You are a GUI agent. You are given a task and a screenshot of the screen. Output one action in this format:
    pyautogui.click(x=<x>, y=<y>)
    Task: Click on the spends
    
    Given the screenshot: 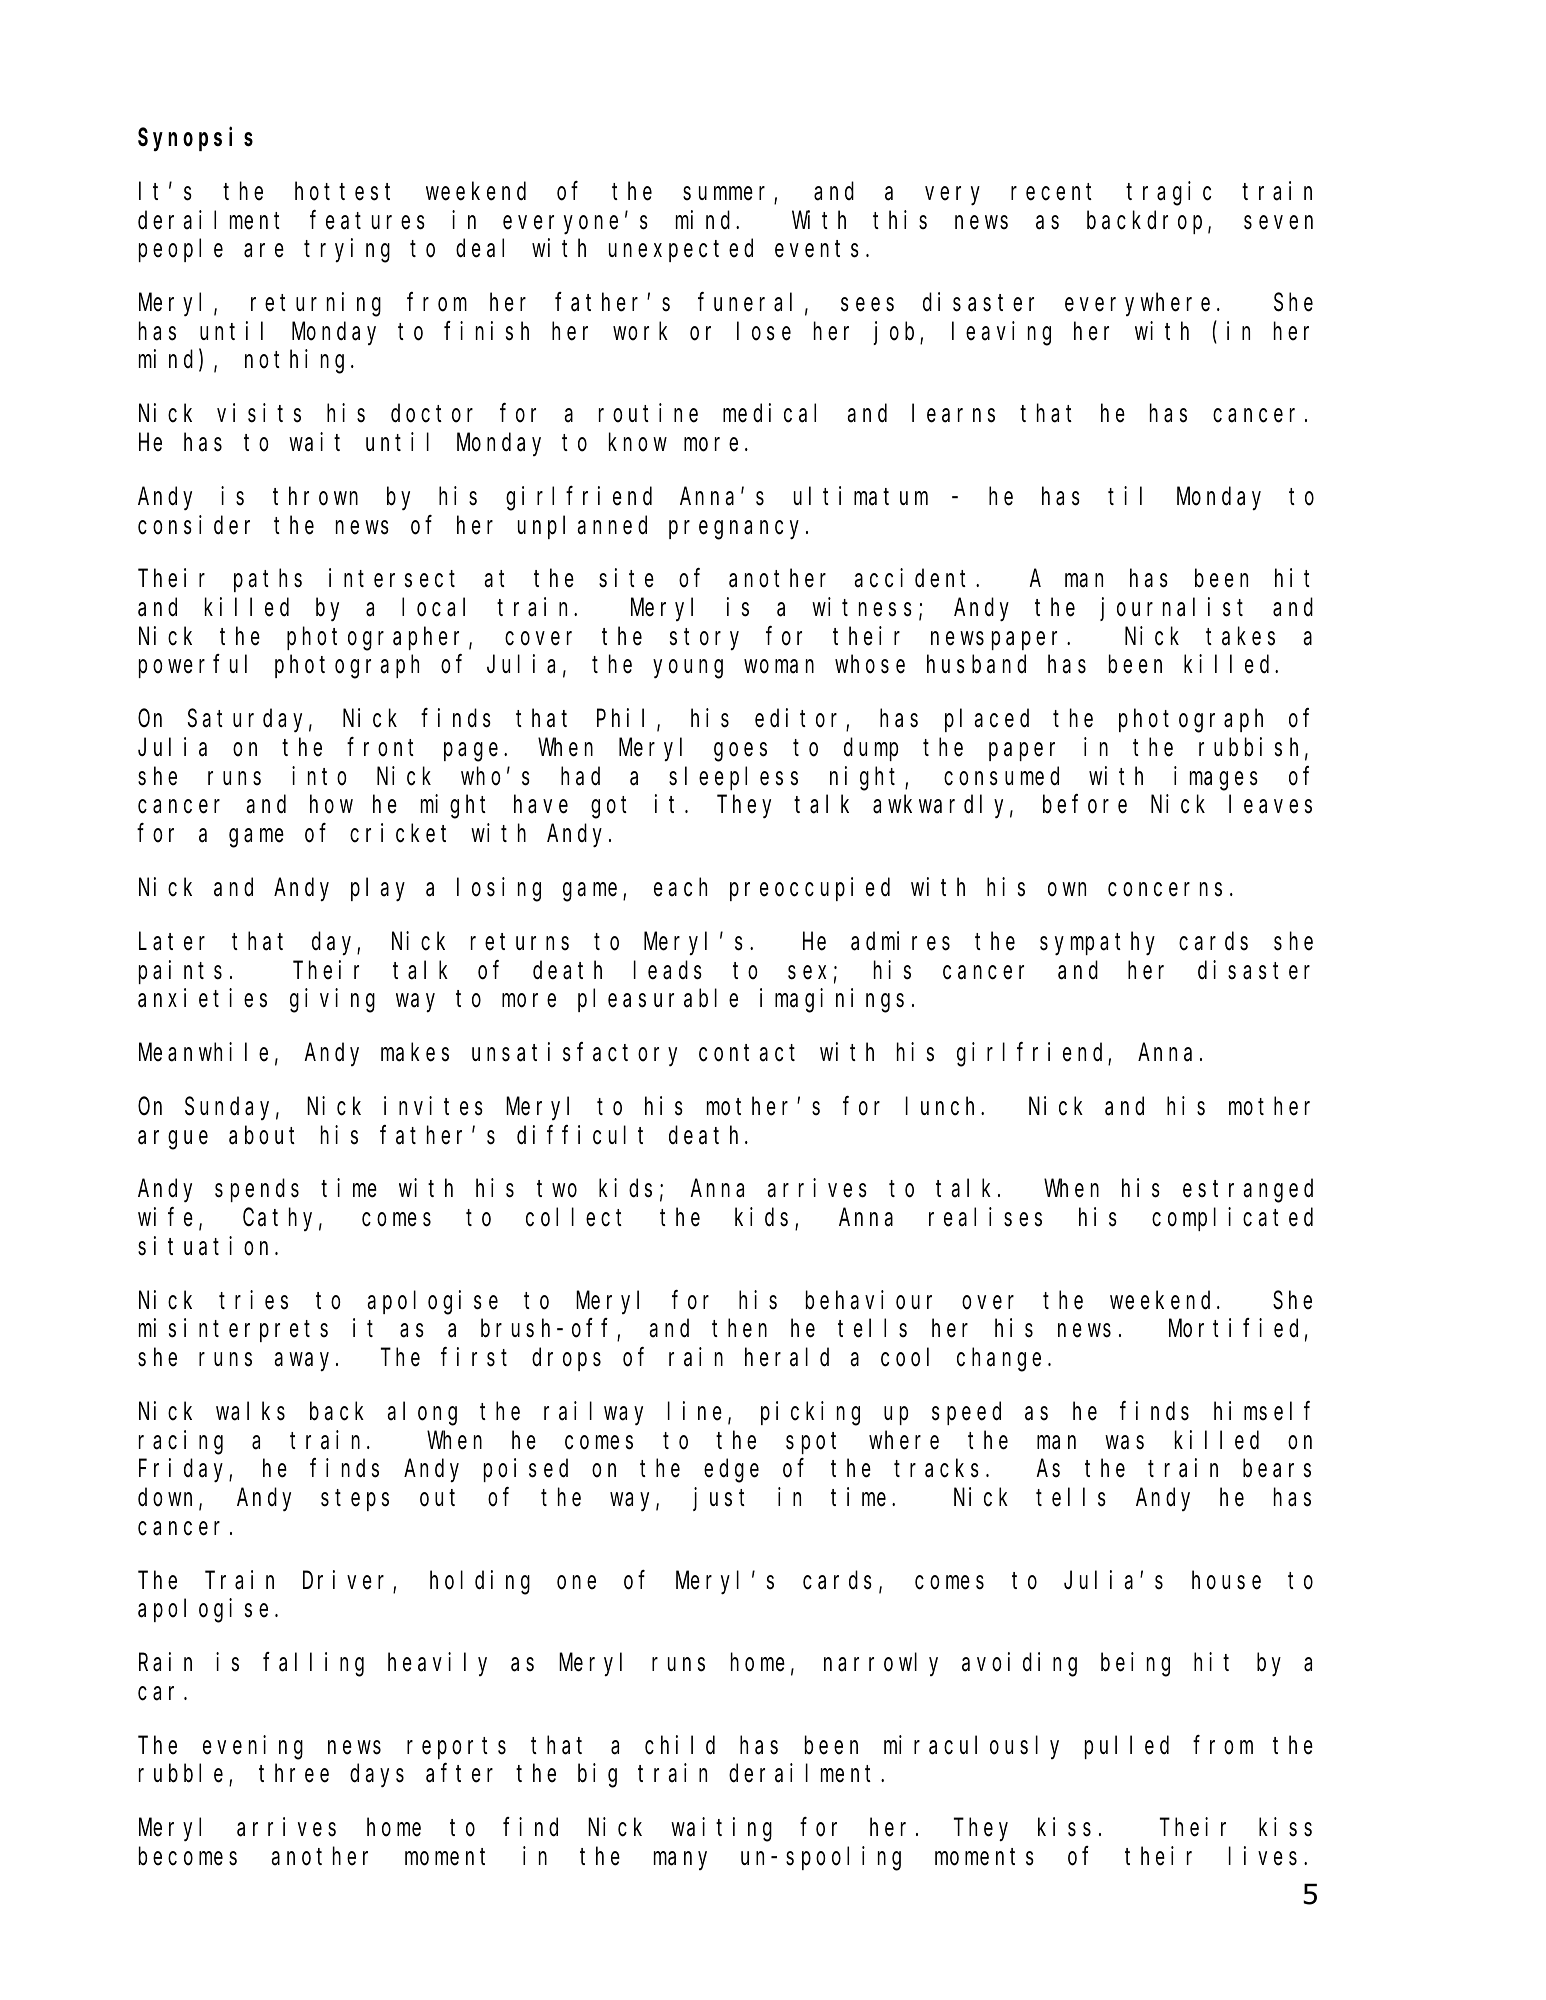 What is the action you would take?
    pyautogui.click(x=257, y=1191)
